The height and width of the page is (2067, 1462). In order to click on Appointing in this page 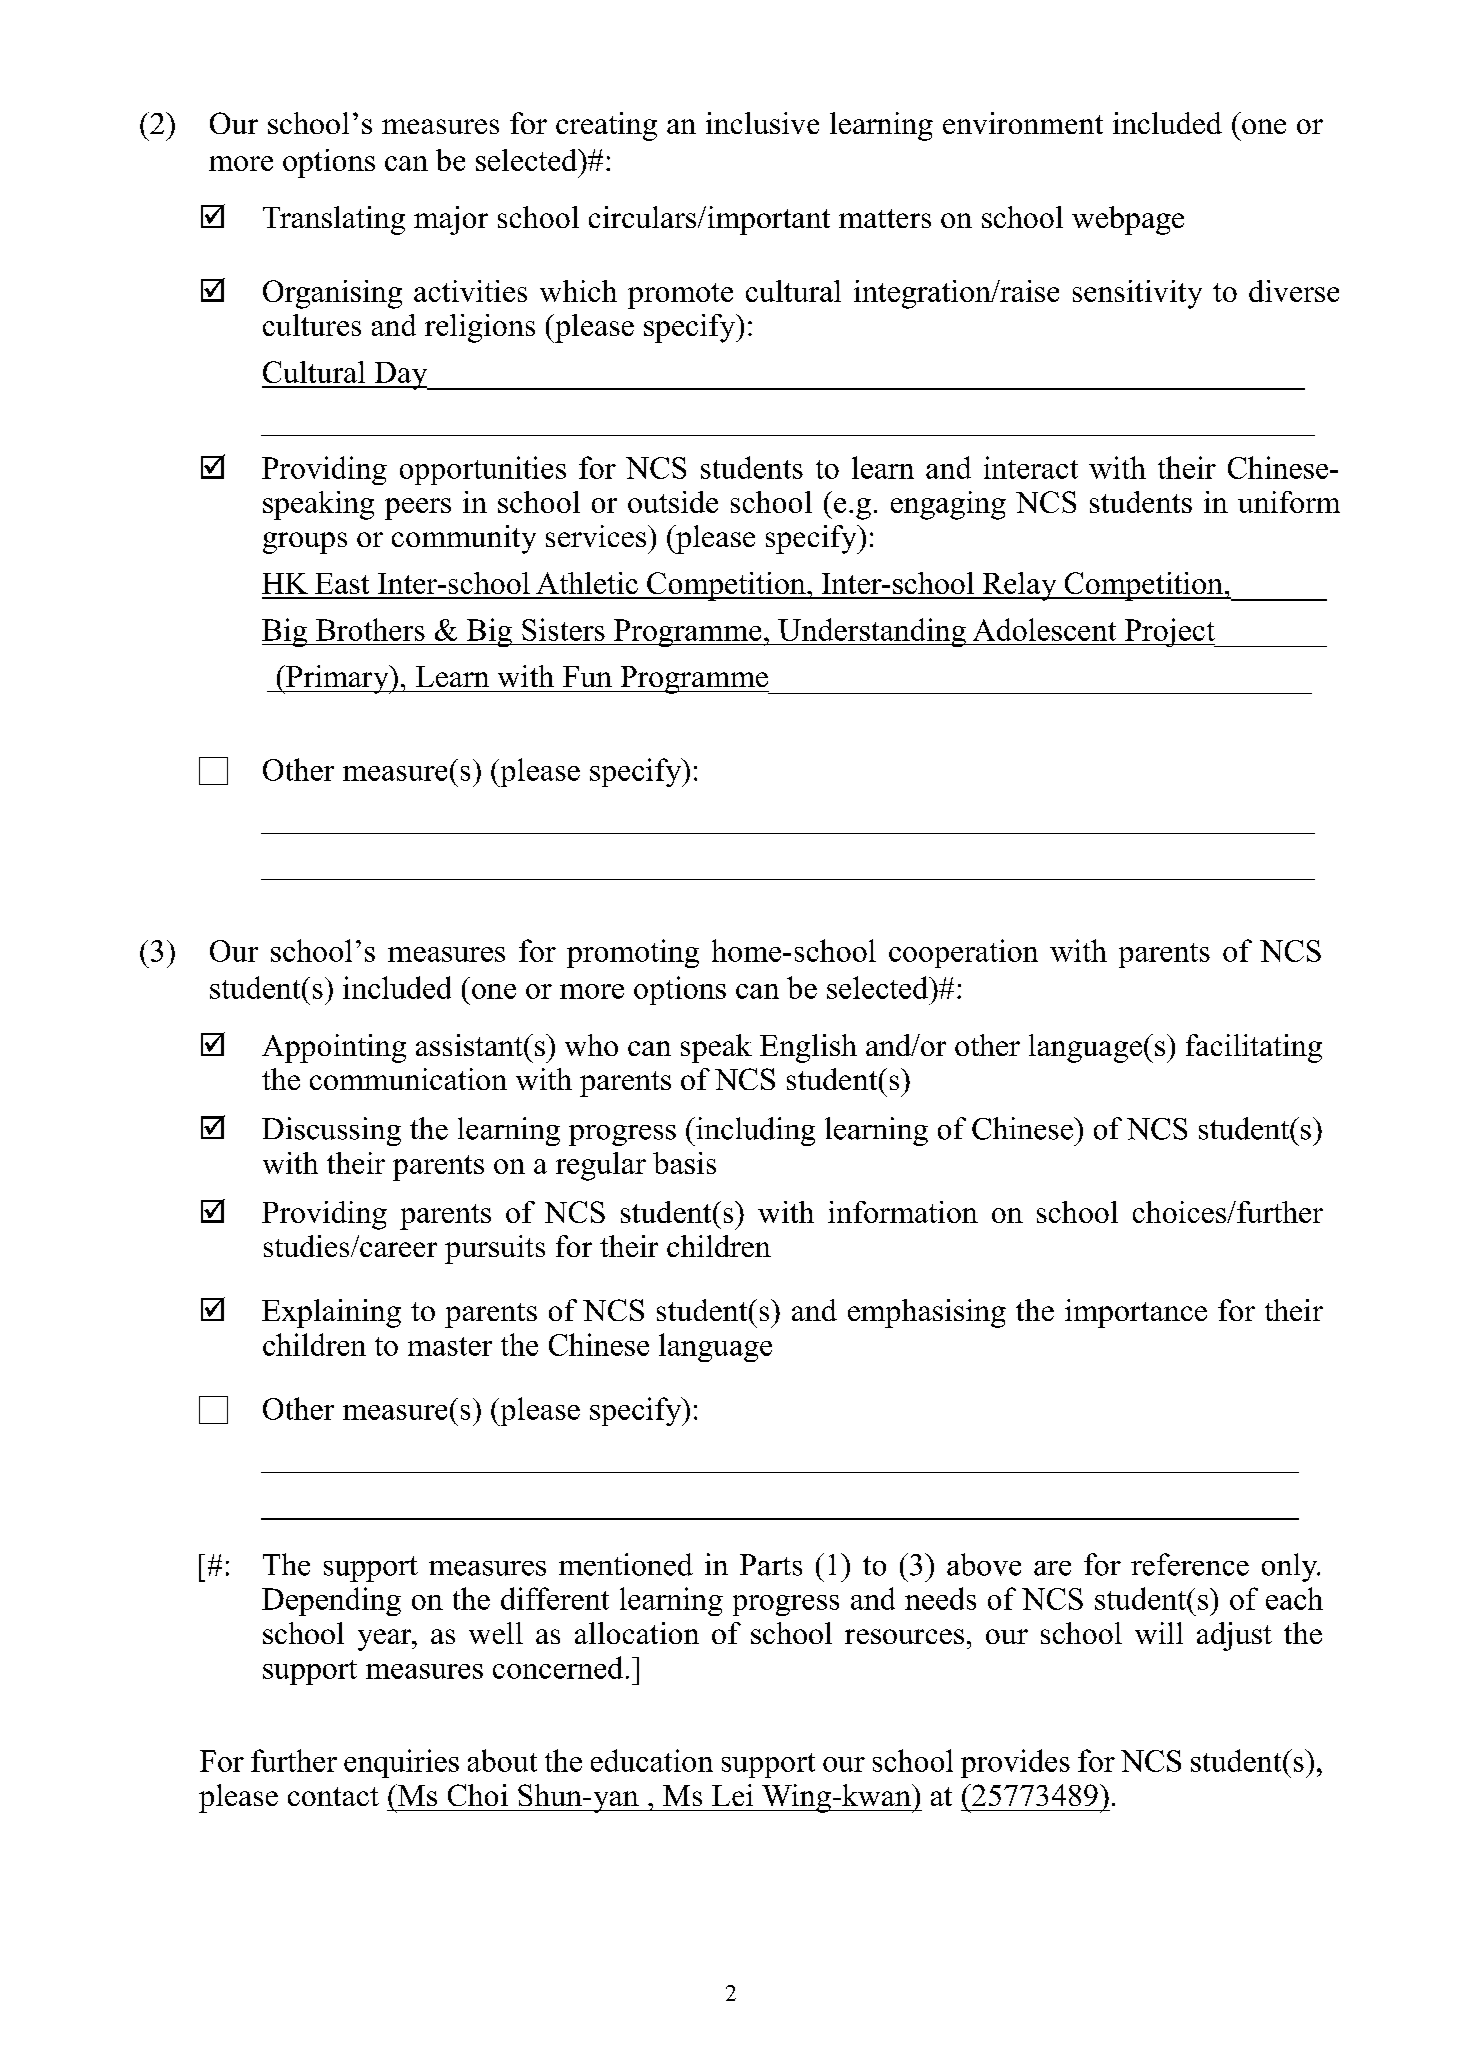, I will do `click(334, 1048)`.
